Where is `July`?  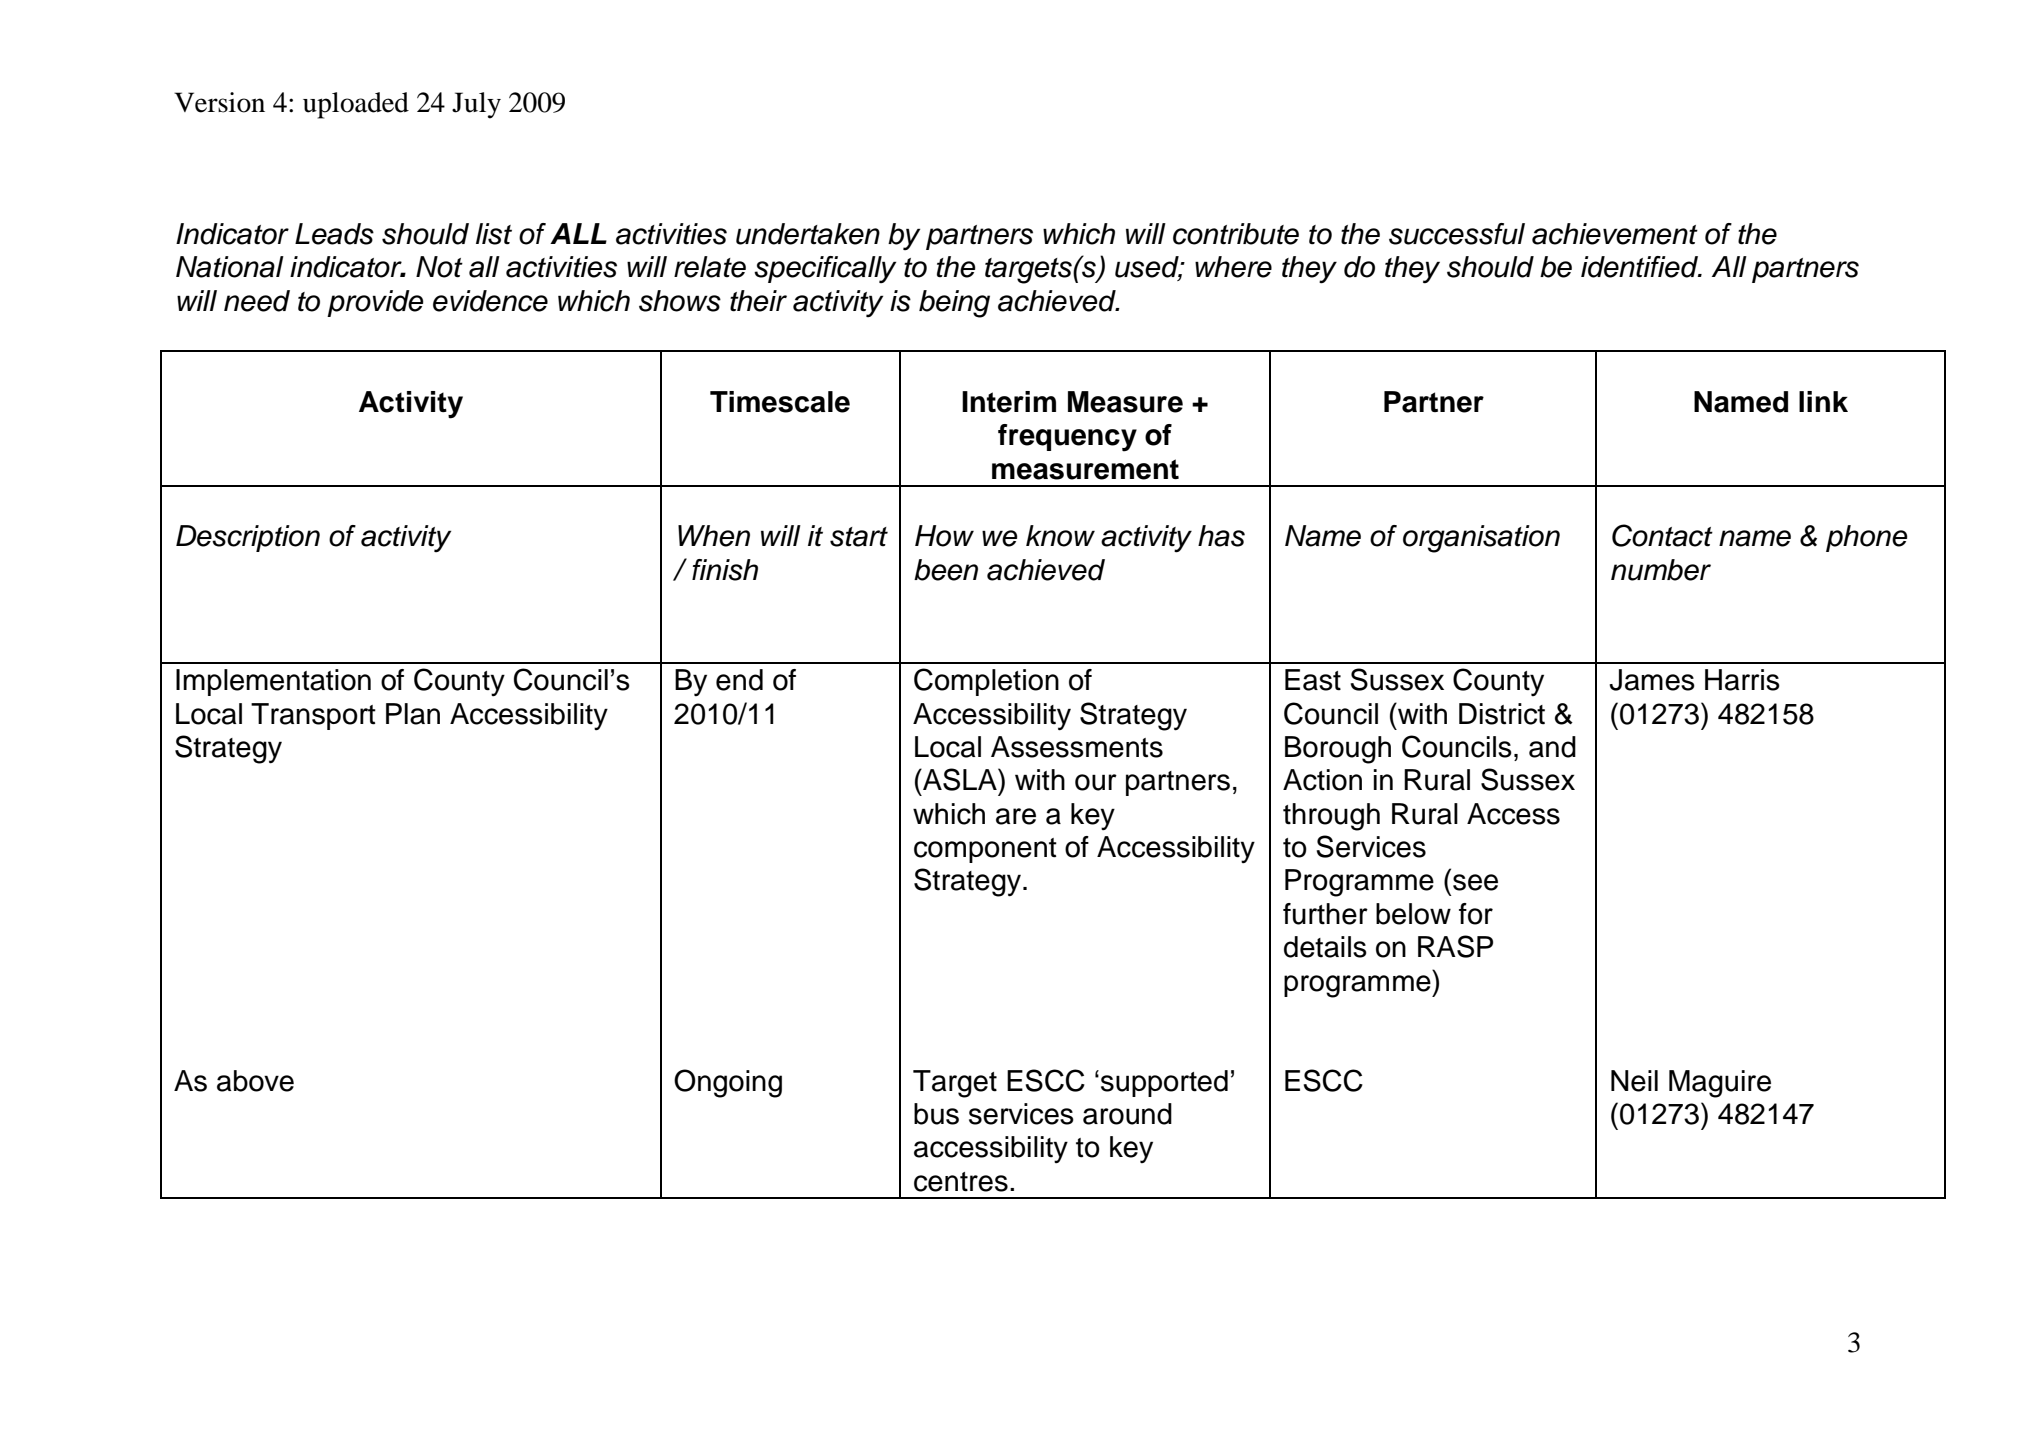
July is located at coordinates (476, 105).
